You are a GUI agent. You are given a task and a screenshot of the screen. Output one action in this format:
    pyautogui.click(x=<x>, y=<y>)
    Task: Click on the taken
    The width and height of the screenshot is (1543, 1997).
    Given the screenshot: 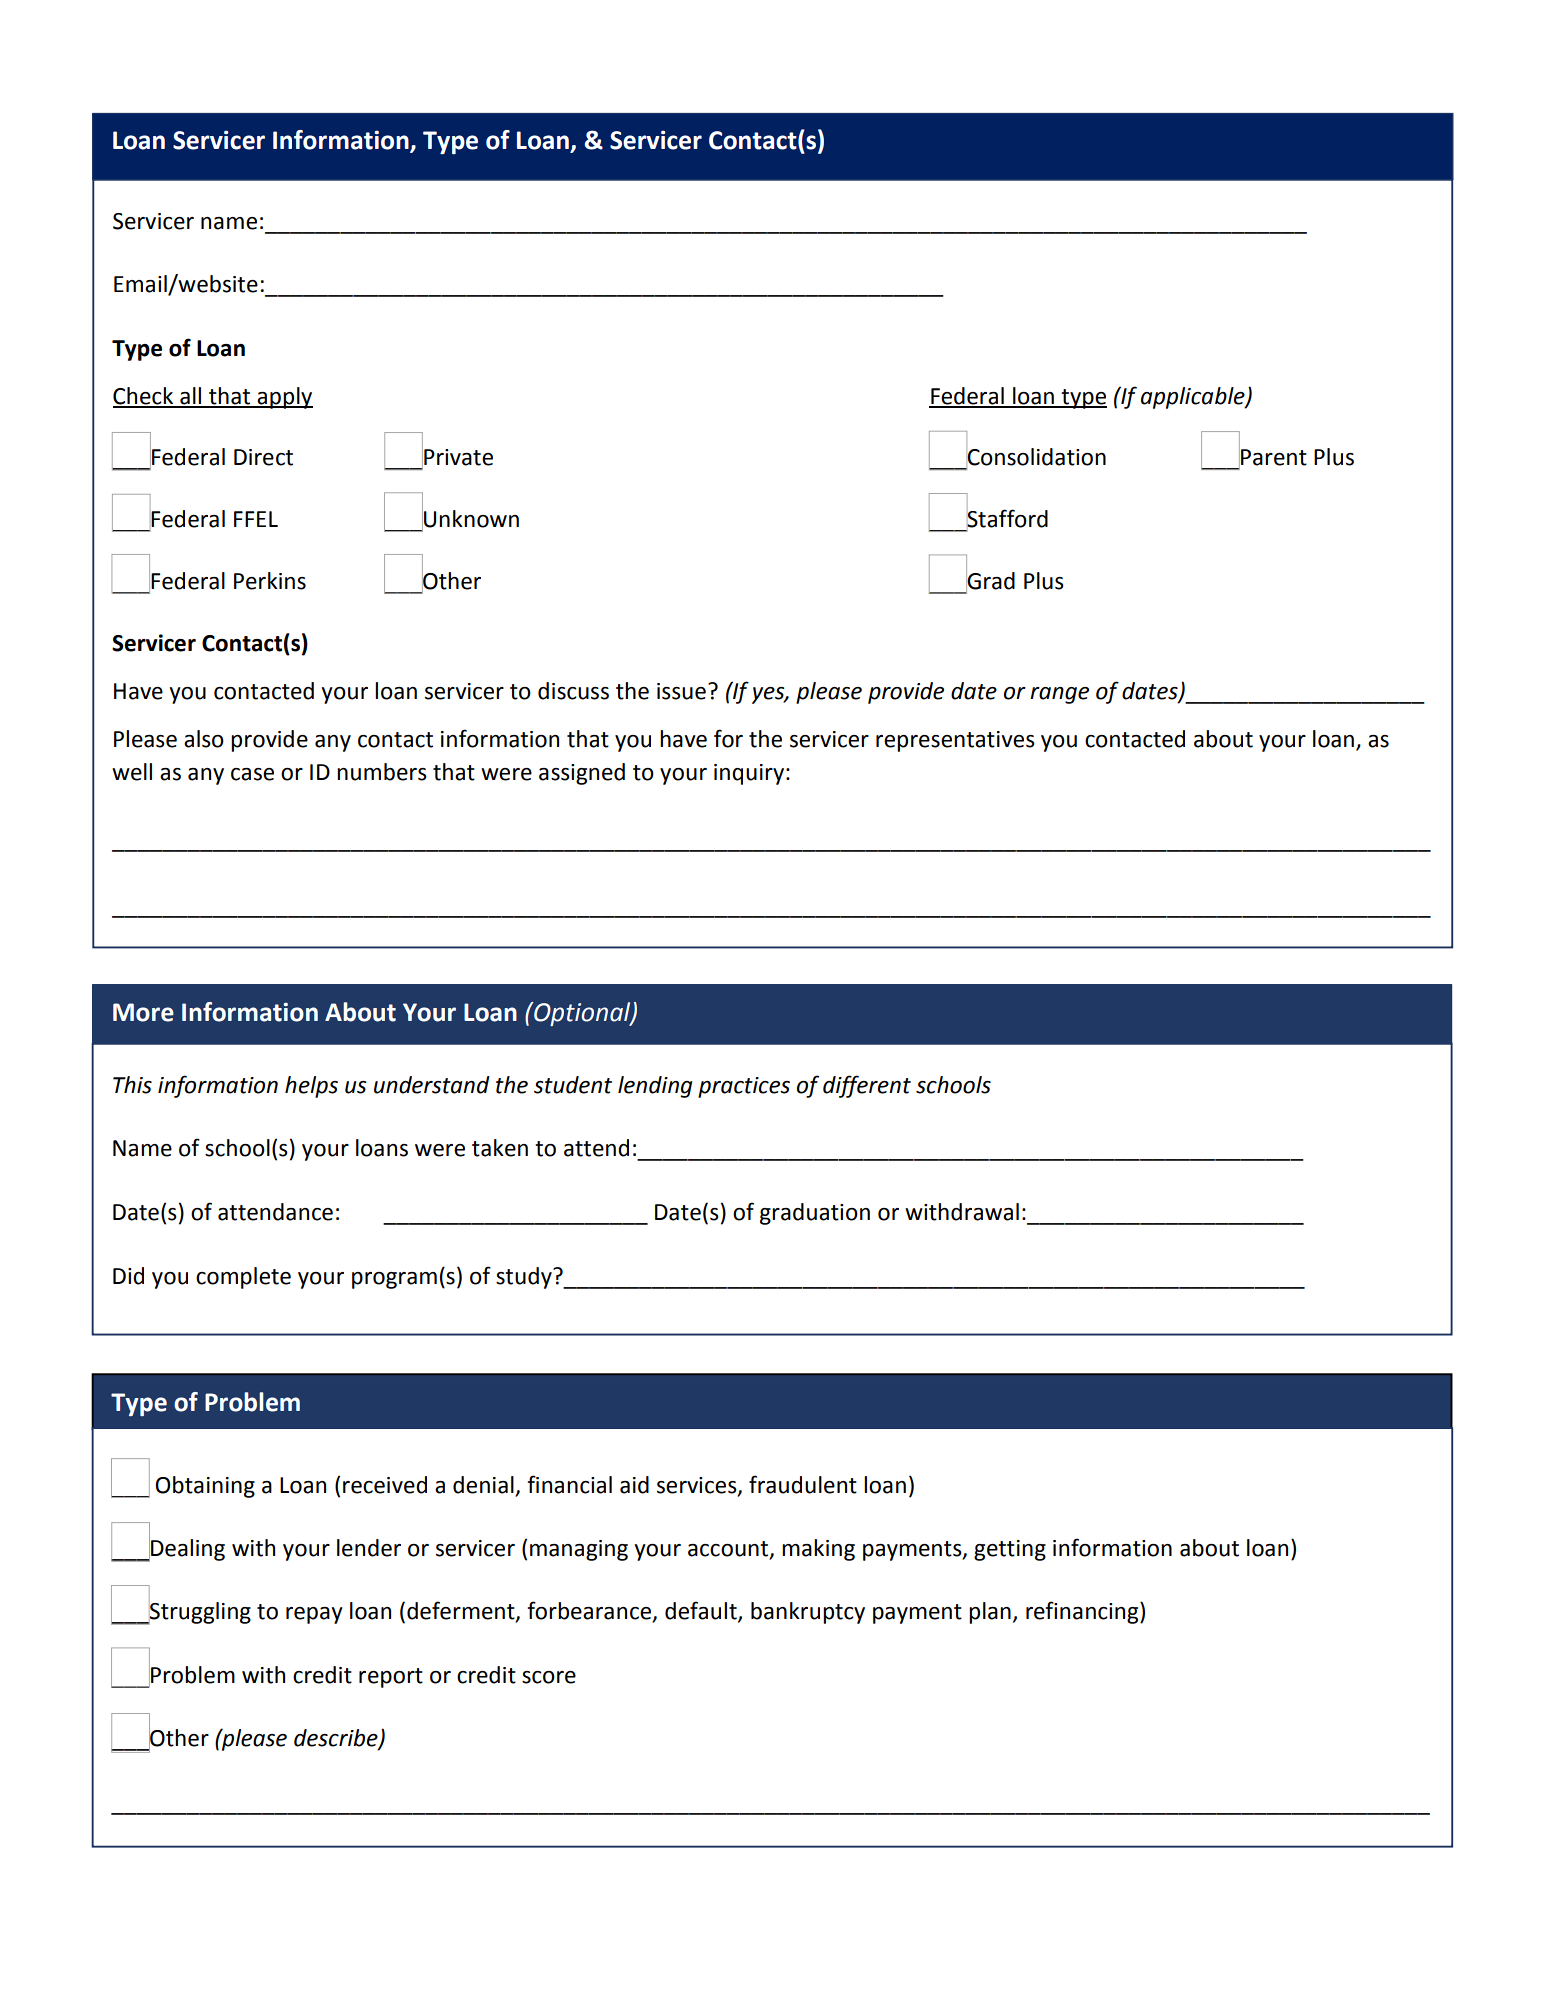 What is the action you would take?
    pyautogui.click(x=500, y=1148)
